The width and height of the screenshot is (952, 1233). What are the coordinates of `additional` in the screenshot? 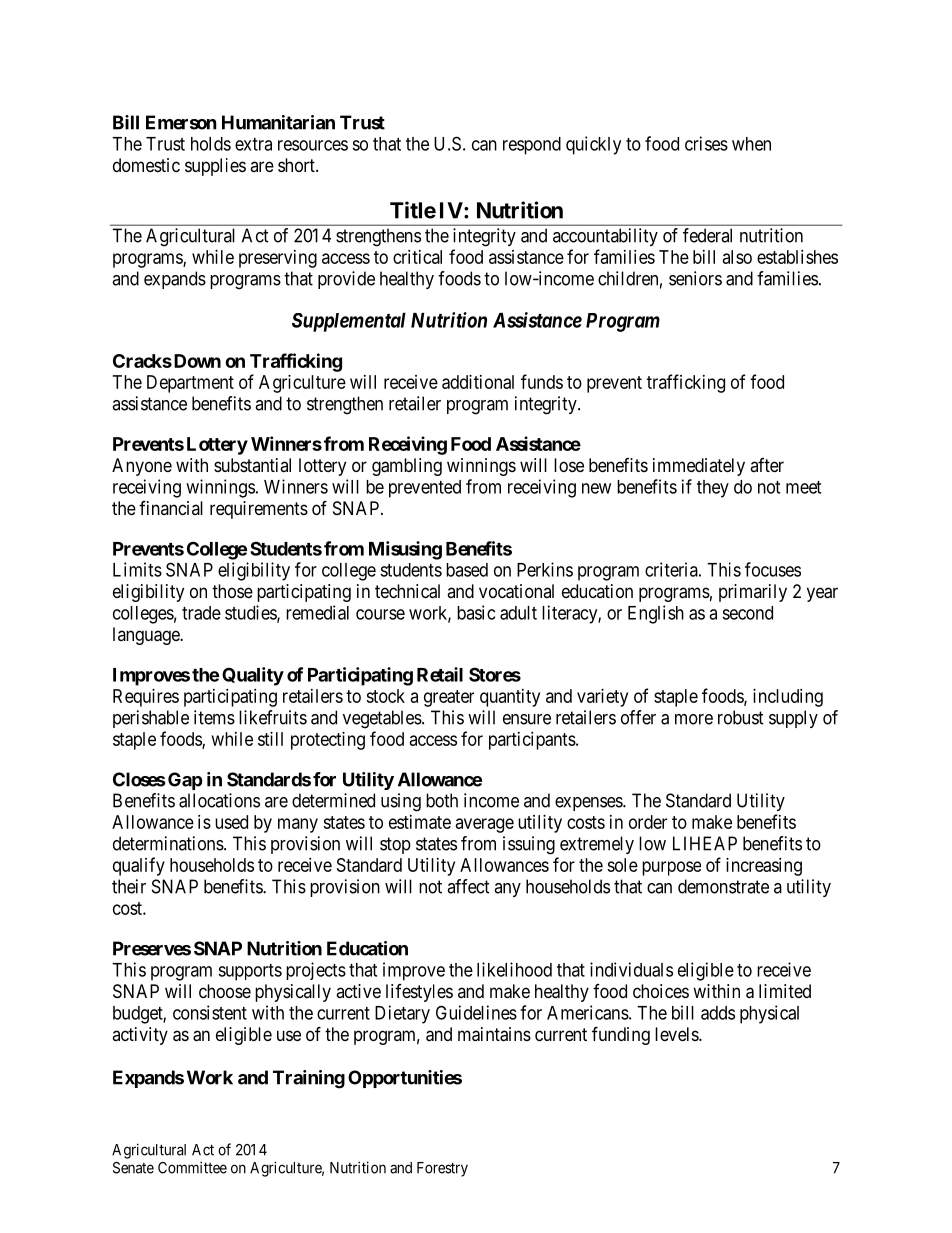 It's located at (478, 382).
